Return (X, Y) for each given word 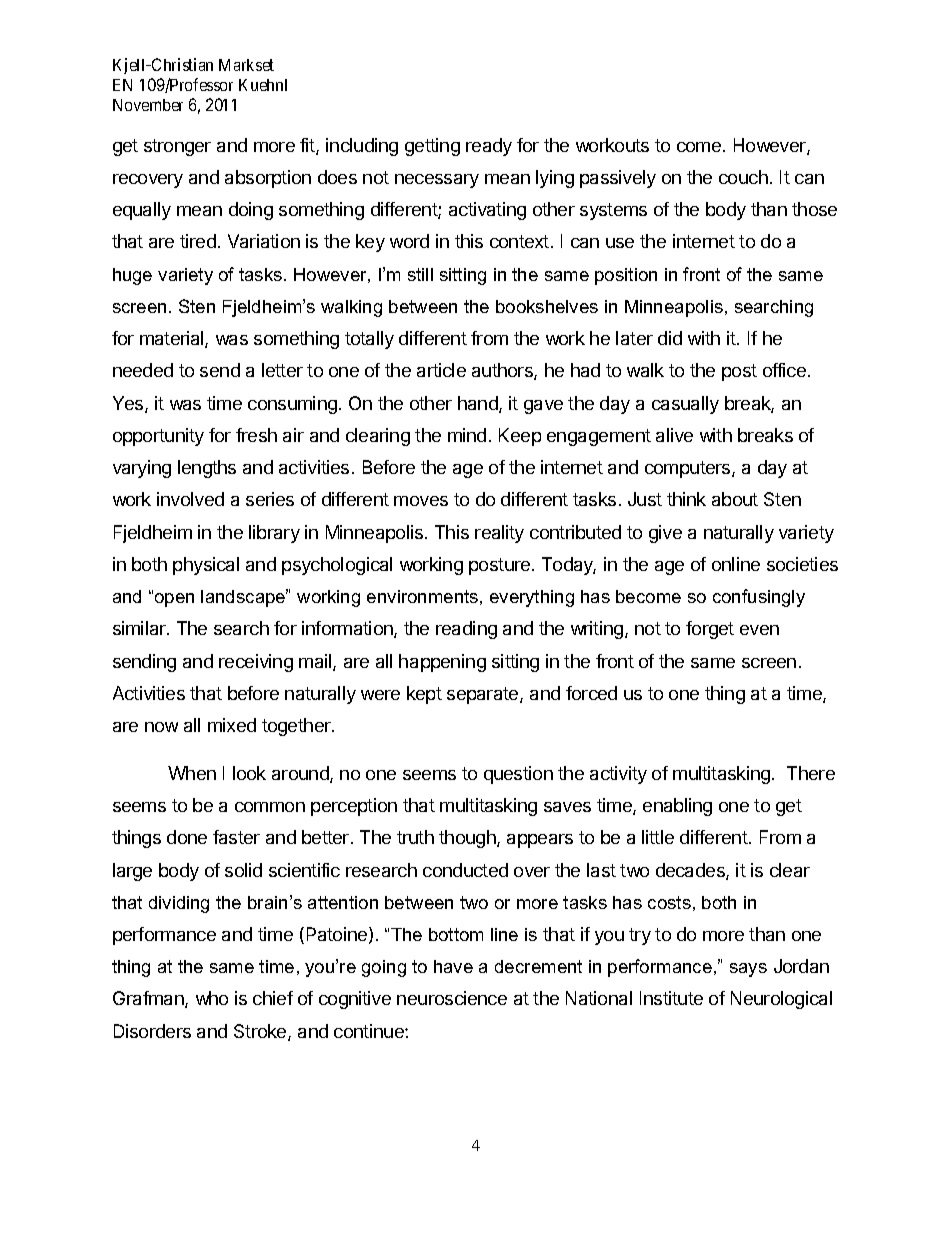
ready (489, 147)
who (212, 998)
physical (206, 566)
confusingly (759, 598)
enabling (677, 807)
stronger (177, 147)
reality (499, 534)
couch (743, 177)
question (518, 775)
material (173, 339)
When (192, 773)
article (441, 370)
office (784, 370)
